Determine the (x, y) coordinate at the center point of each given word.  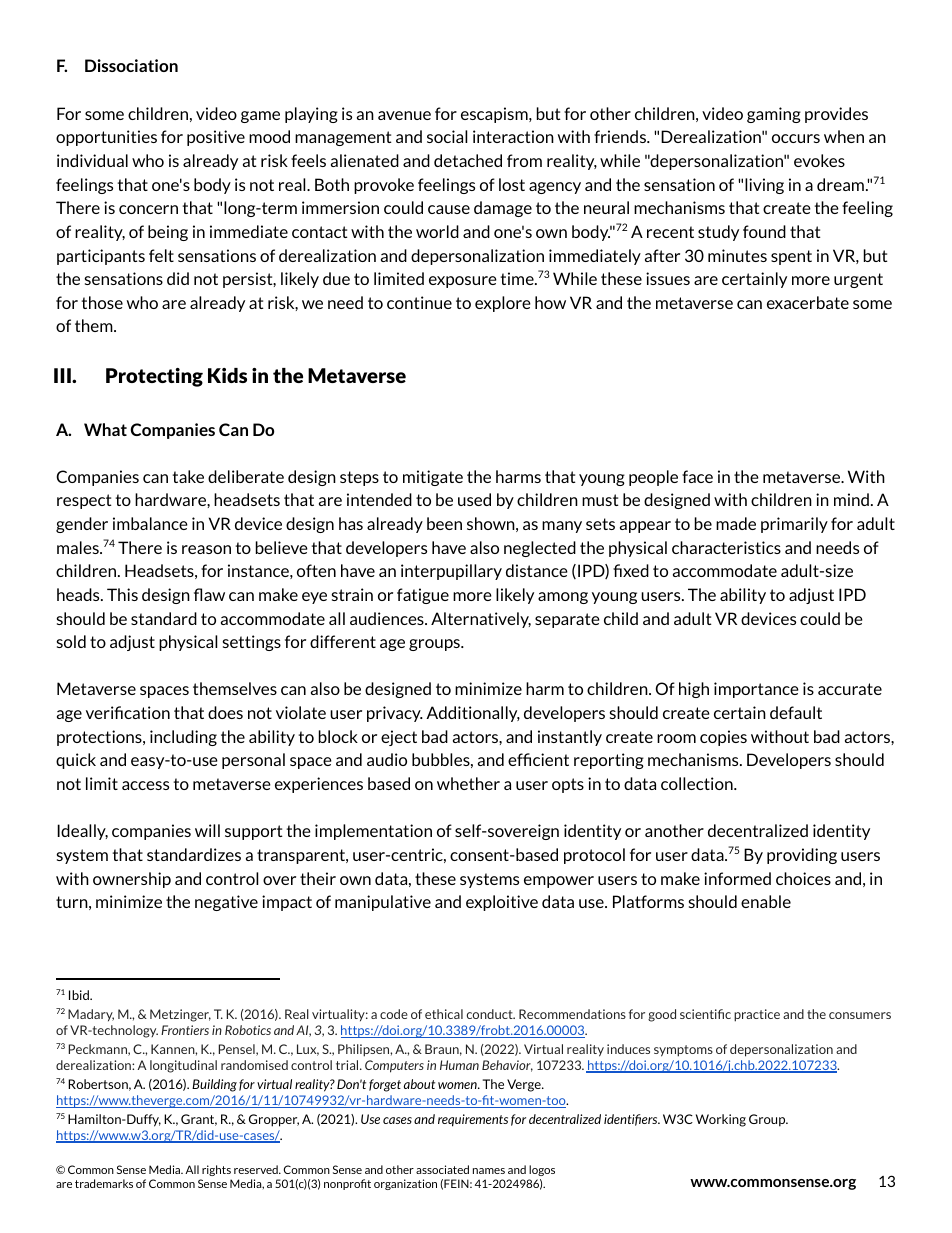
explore (503, 304)
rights (216, 1170)
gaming (774, 115)
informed (737, 878)
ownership (132, 880)
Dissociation (131, 65)
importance (756, 690)
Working (721, 1120)
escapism (495, 115)
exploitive (502, 903)
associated (442, 1169)
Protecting (154, 377)
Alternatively (481, 620)
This (122, 594)
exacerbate (808, 302)
